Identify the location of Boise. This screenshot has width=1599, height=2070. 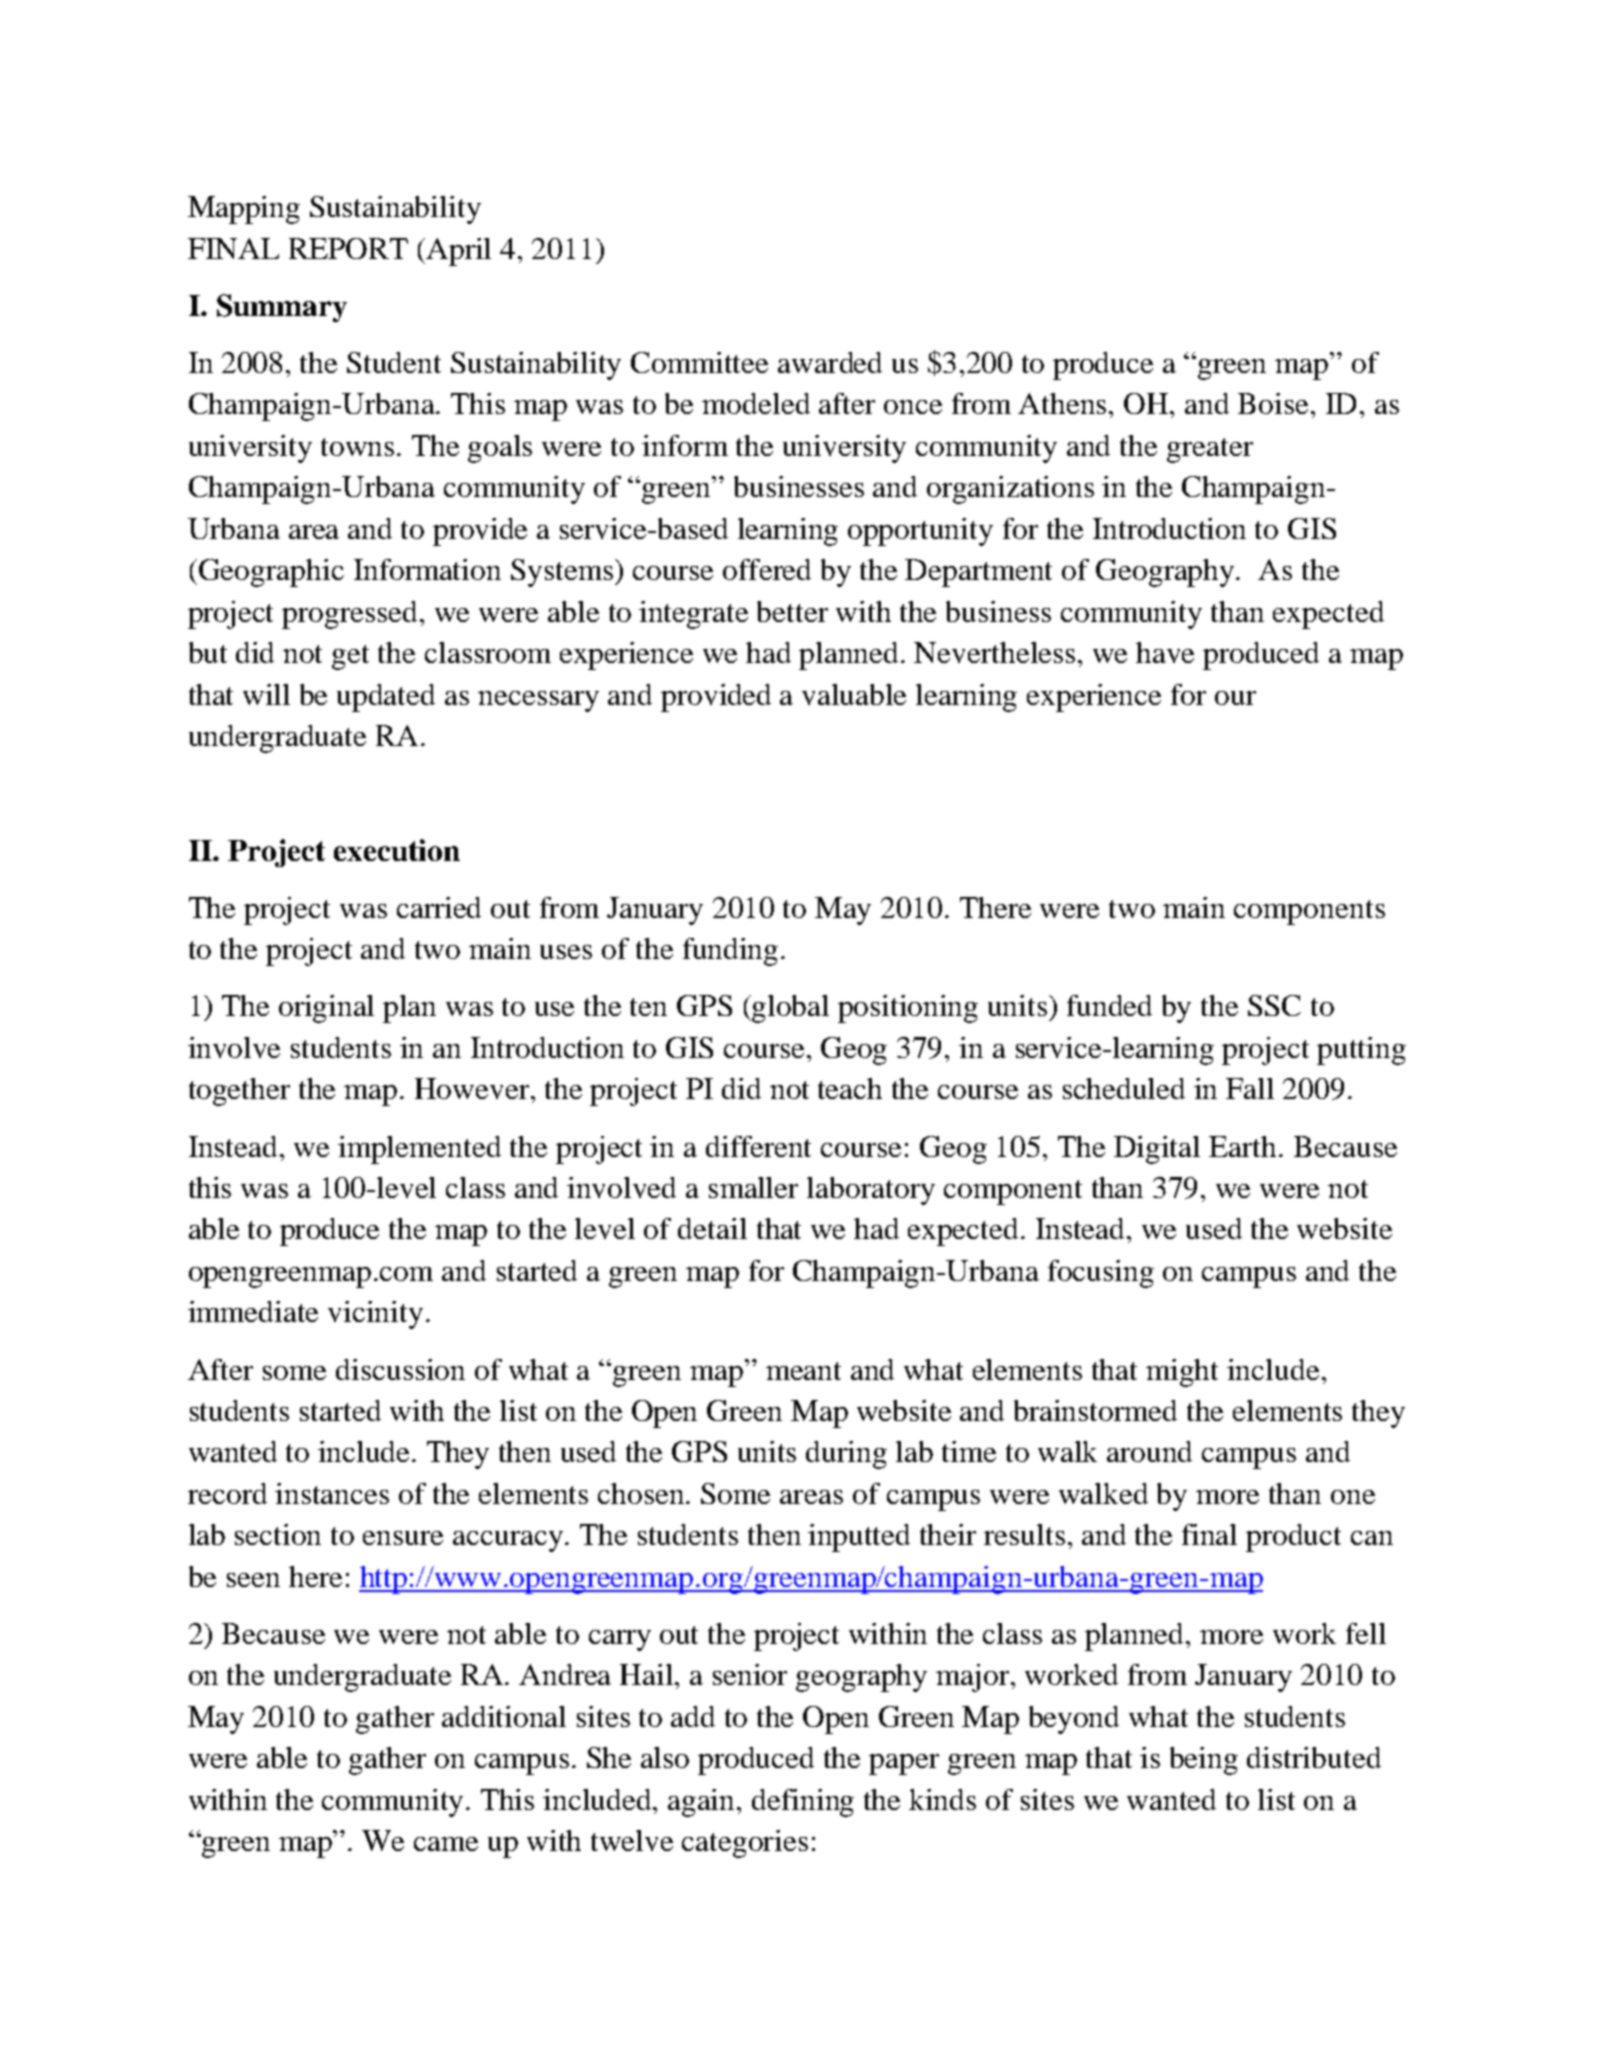
(1275, 403).
